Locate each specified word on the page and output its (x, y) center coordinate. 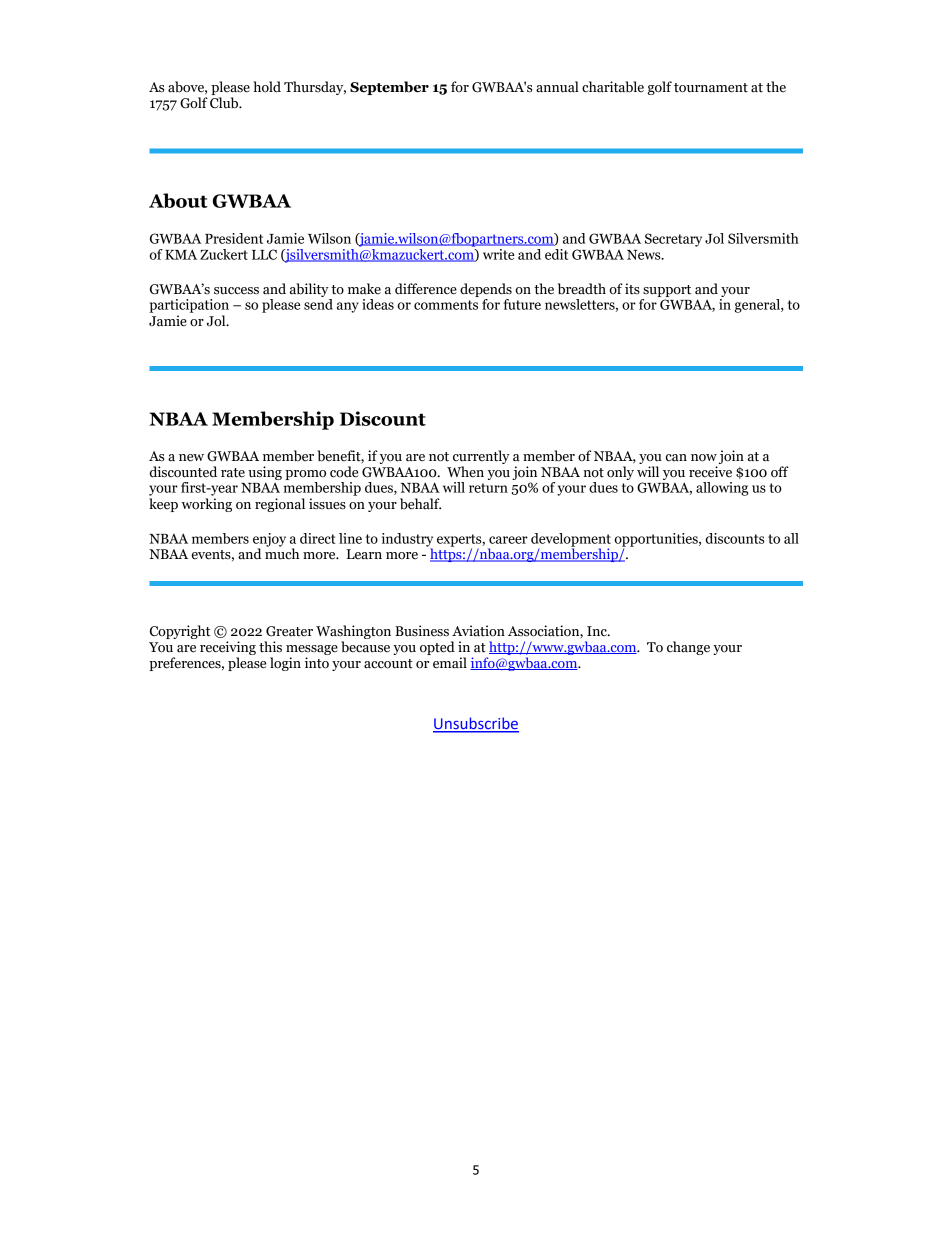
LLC (264, 254)
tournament (711, 88)
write (498, 254)
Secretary (673, 240)
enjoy (269, 541)
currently (481, 457)
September (389, 88)
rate (233, 473)
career (508, 540)
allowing (722, 489)
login (285, 664)
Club (225, 103)
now (704, 458)
